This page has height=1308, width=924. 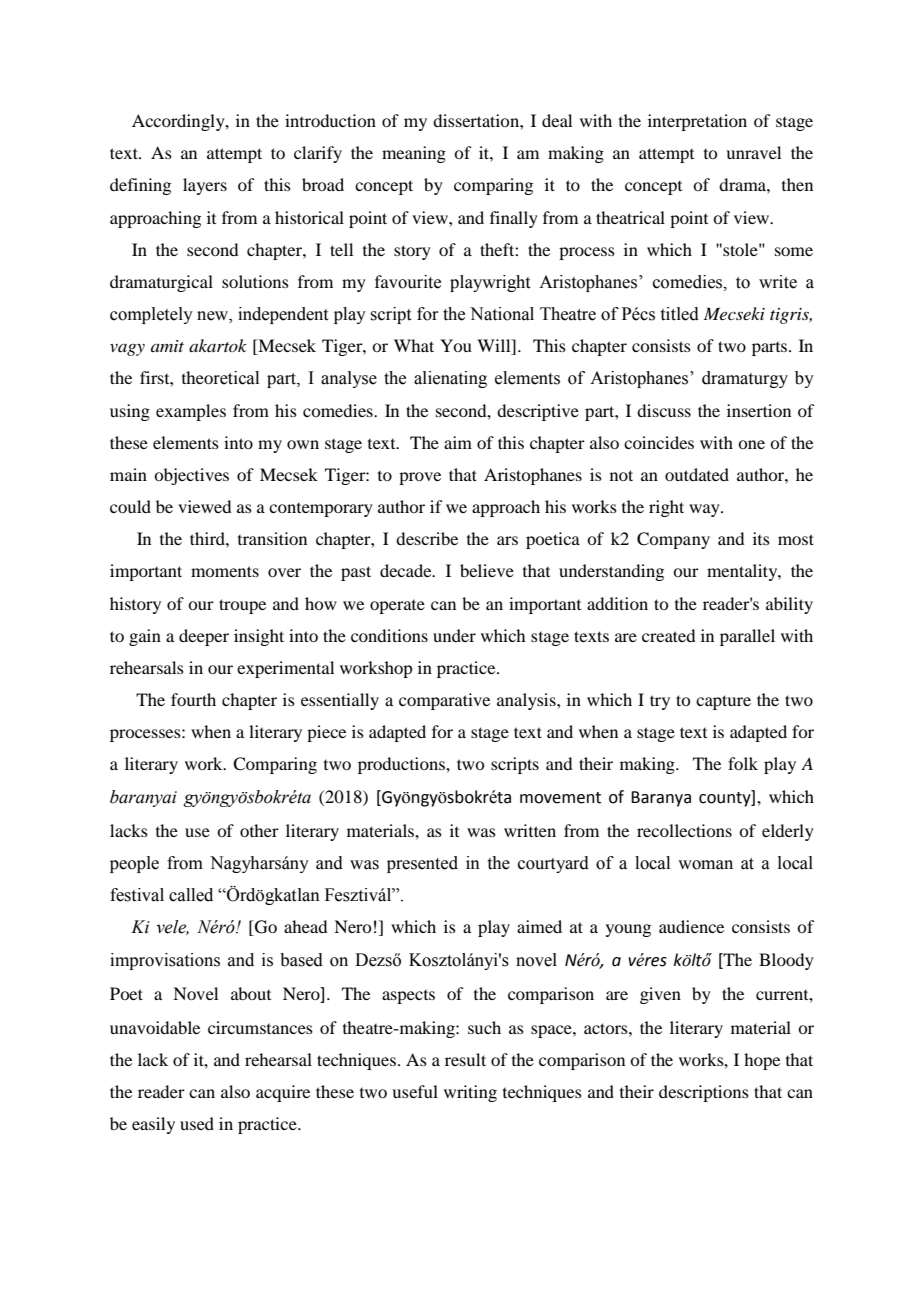 I want to click on outdated, so click(x=697, y=474).
